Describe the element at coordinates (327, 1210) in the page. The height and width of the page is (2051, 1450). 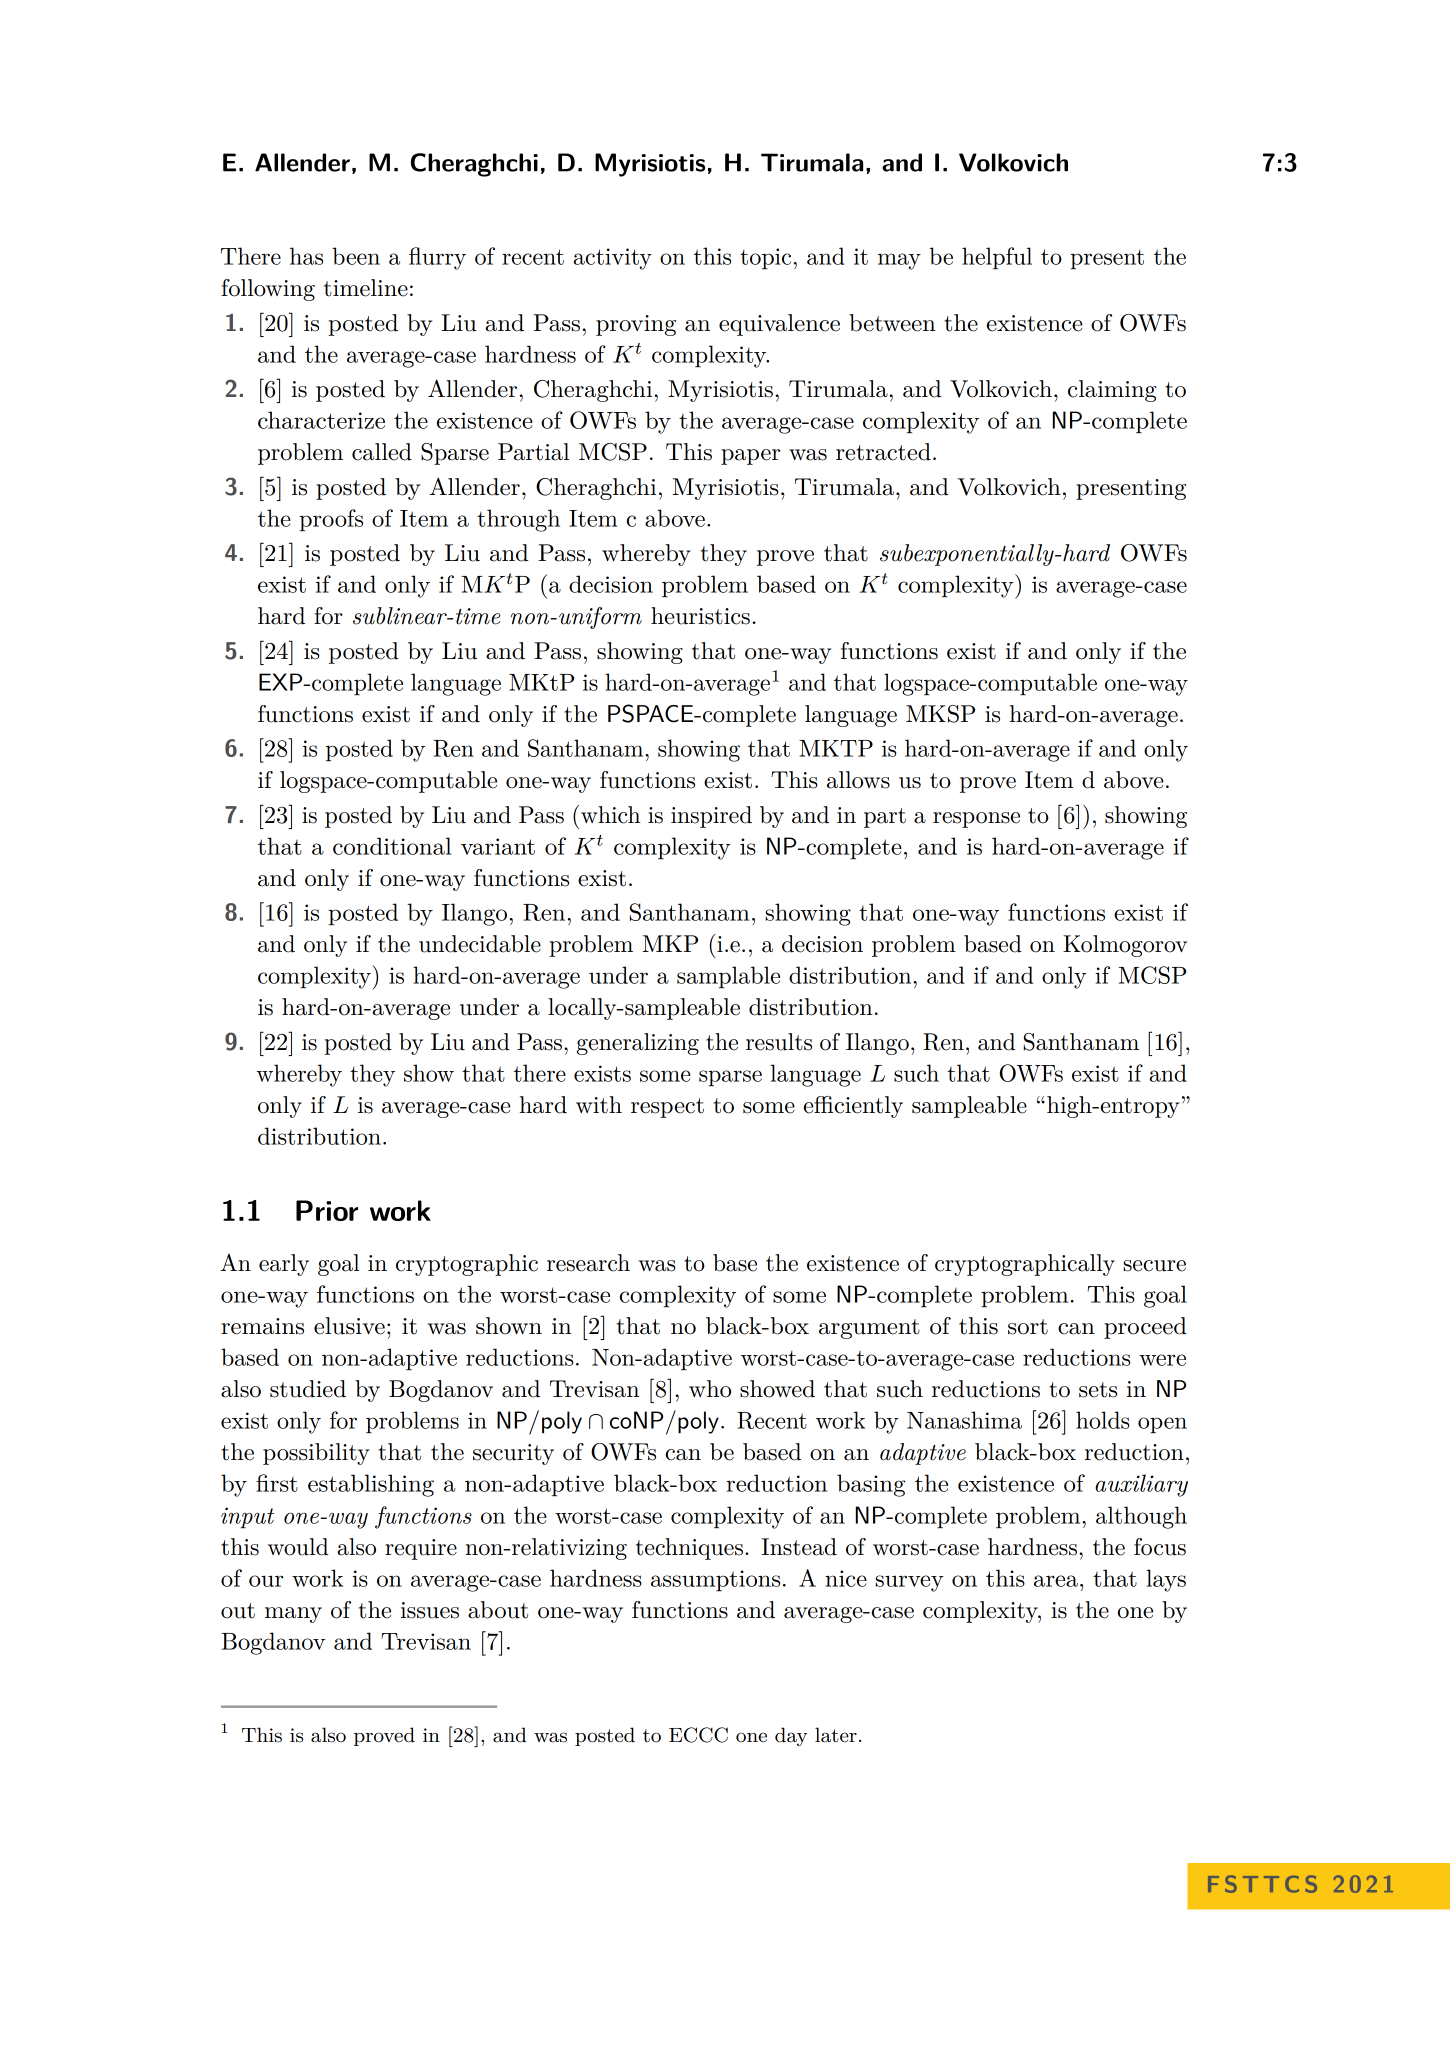
I see `Prior` at that location.
